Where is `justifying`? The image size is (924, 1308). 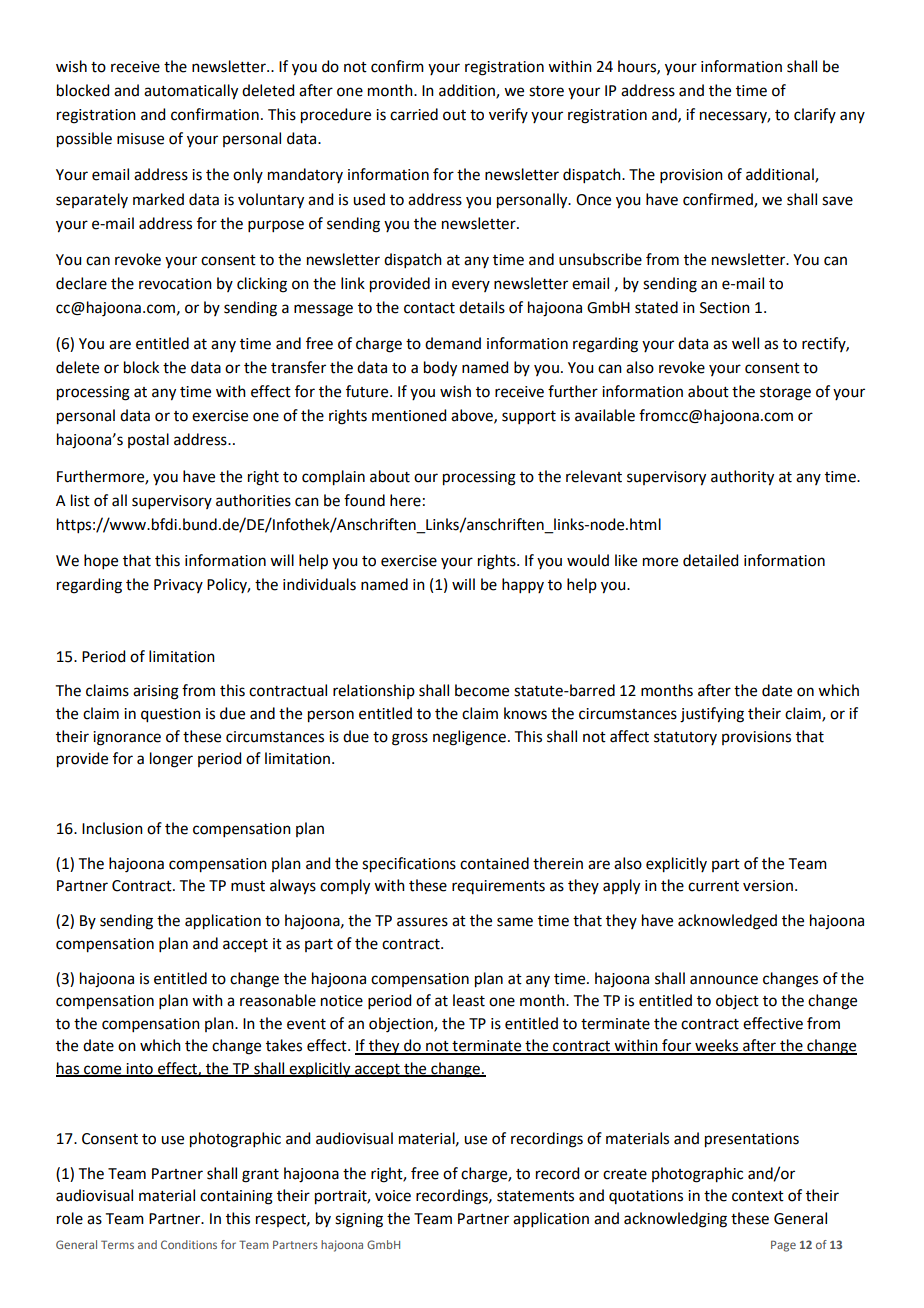 justifying is located at coordinates (712, 715).
